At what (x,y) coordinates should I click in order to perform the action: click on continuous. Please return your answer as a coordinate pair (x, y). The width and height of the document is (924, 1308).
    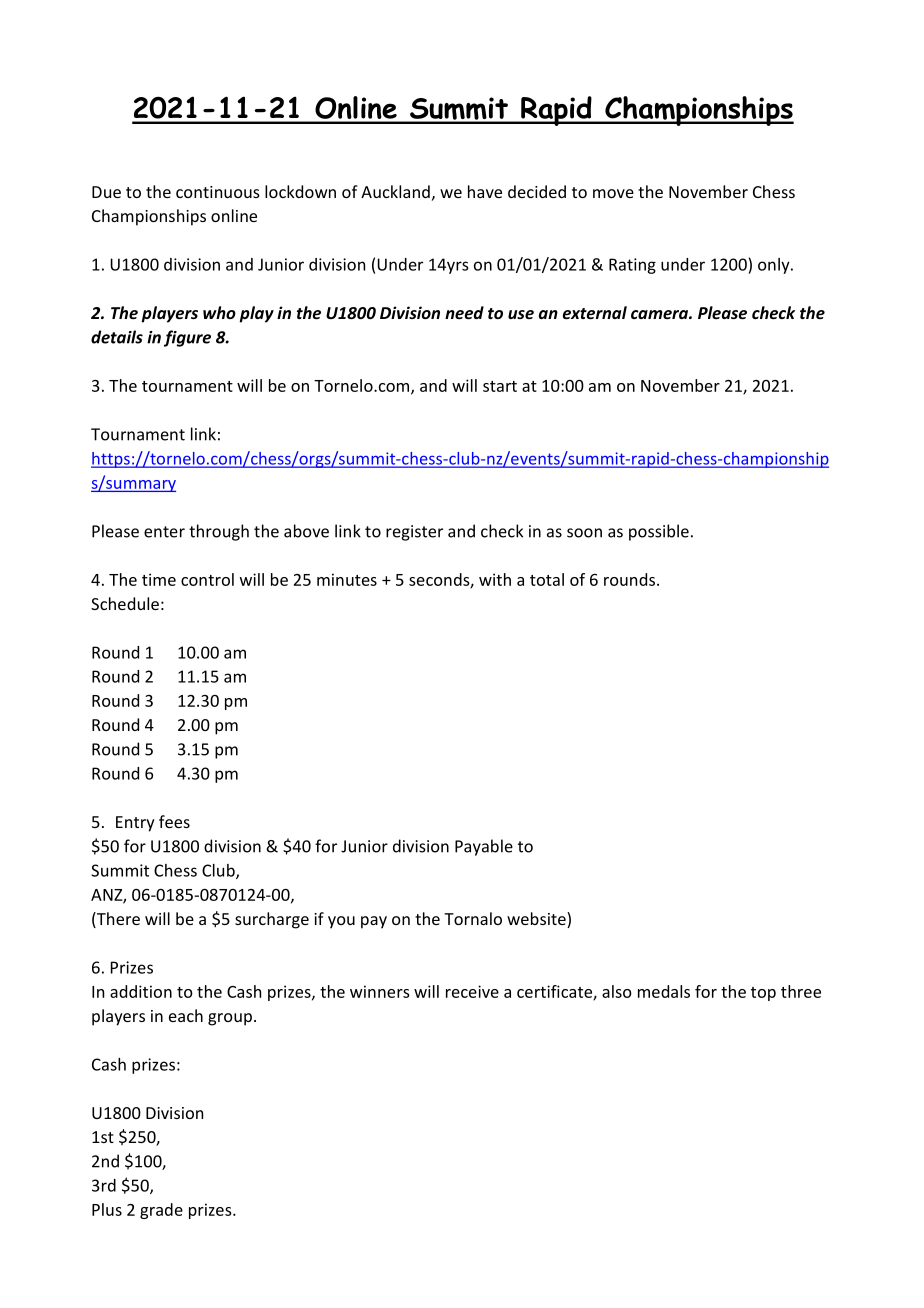
    Looking at the image, I should click on (218, 192).
